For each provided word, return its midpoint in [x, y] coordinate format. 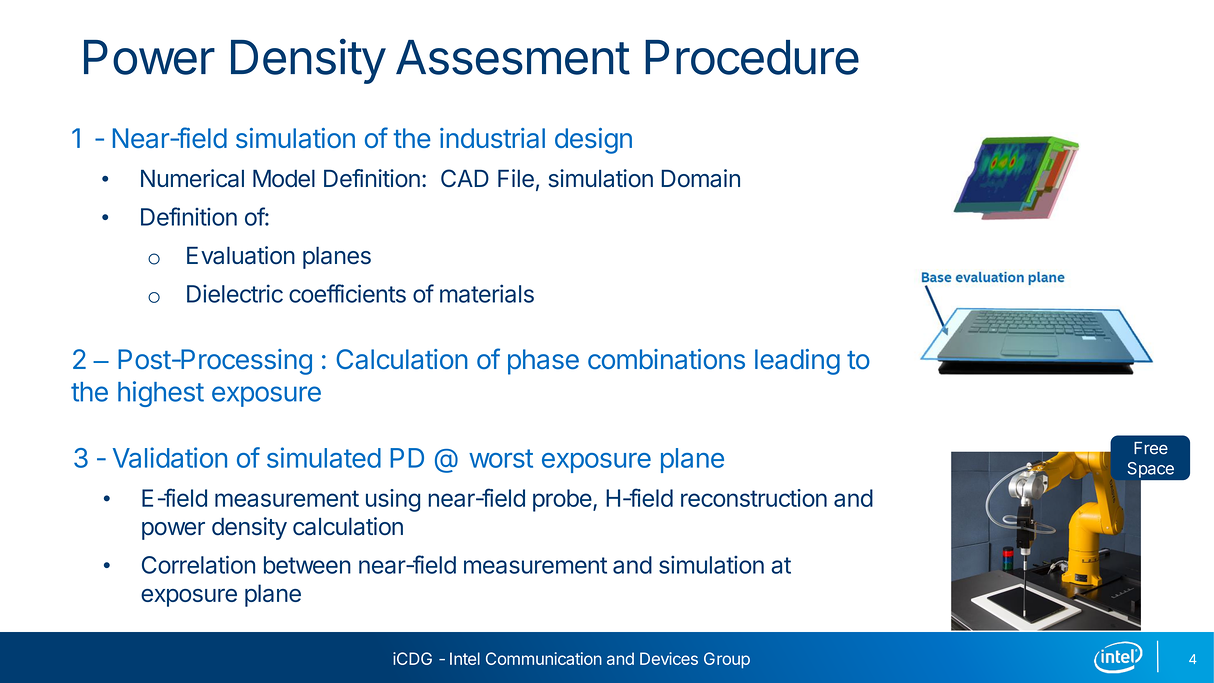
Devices [669, 658]
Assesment [513, 57]
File [516, 178]
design [593, 141]
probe [562, 500]
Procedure [752, 57]
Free [1151, 448]
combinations [666, 359]
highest [161, 394]
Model [284, 178]
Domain [700, 178]
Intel [465, 658]
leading [797, 362]
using [393, 500]
